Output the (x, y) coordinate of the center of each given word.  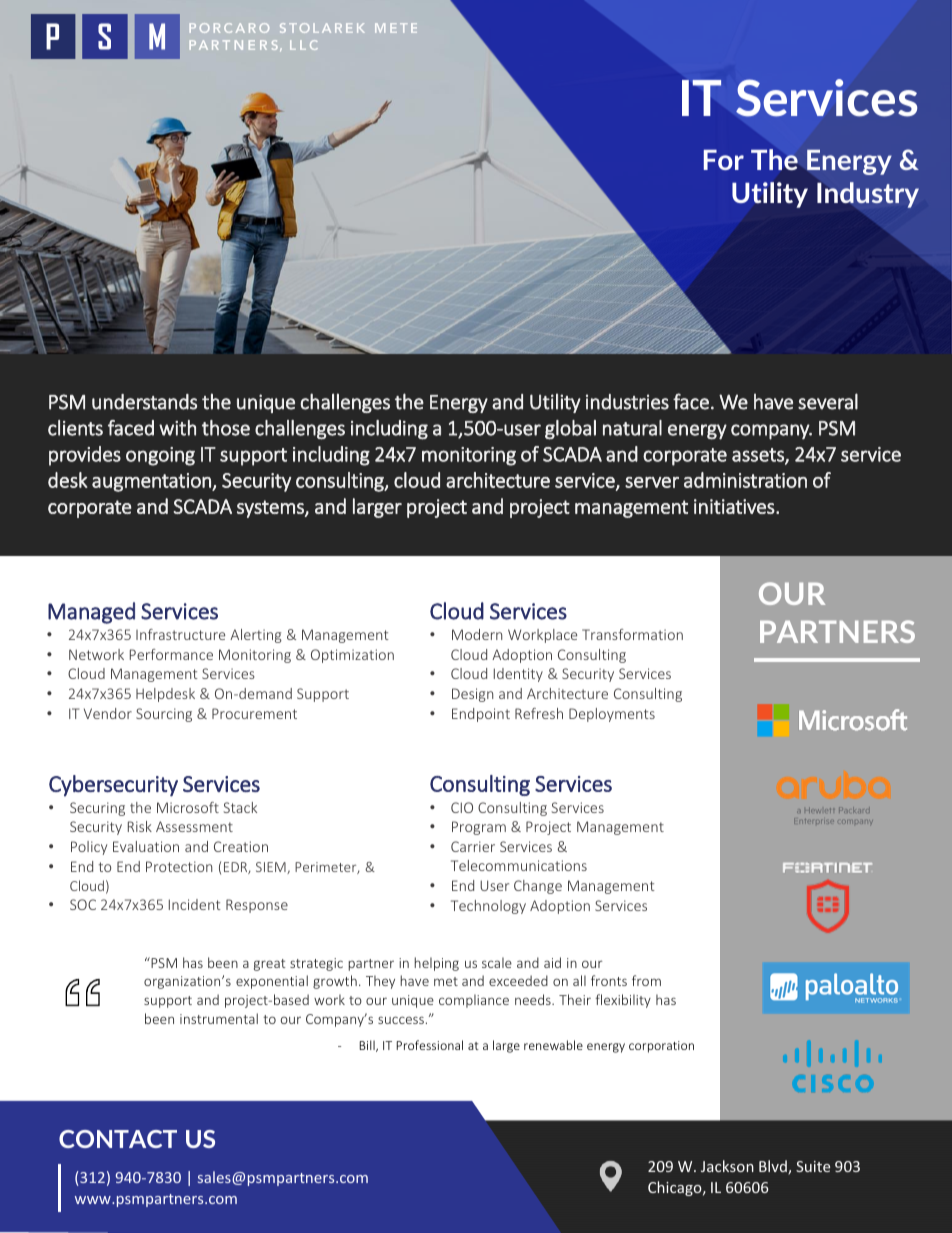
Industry (868, 195)
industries (627, 402)
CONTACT (118, 1139)
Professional (429, 1045)
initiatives (735, 506)
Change (538, 887)
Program (479, 828)
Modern (477, 634)
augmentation (152, 482)
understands (144, 402)
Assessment (194, 826)
